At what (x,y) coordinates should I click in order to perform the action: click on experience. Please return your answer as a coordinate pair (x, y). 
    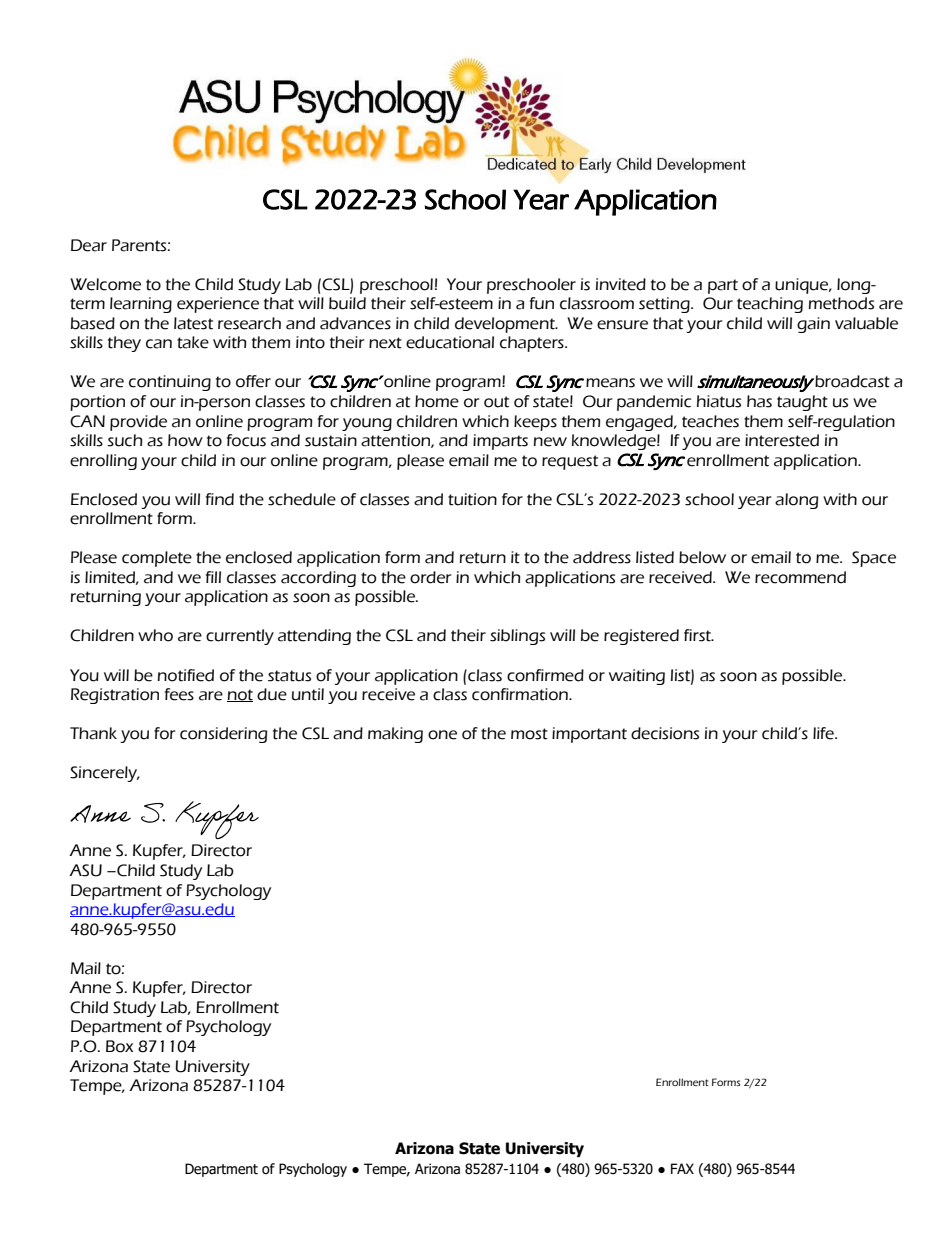
    Looking at the image, I should click on (218, 305).
